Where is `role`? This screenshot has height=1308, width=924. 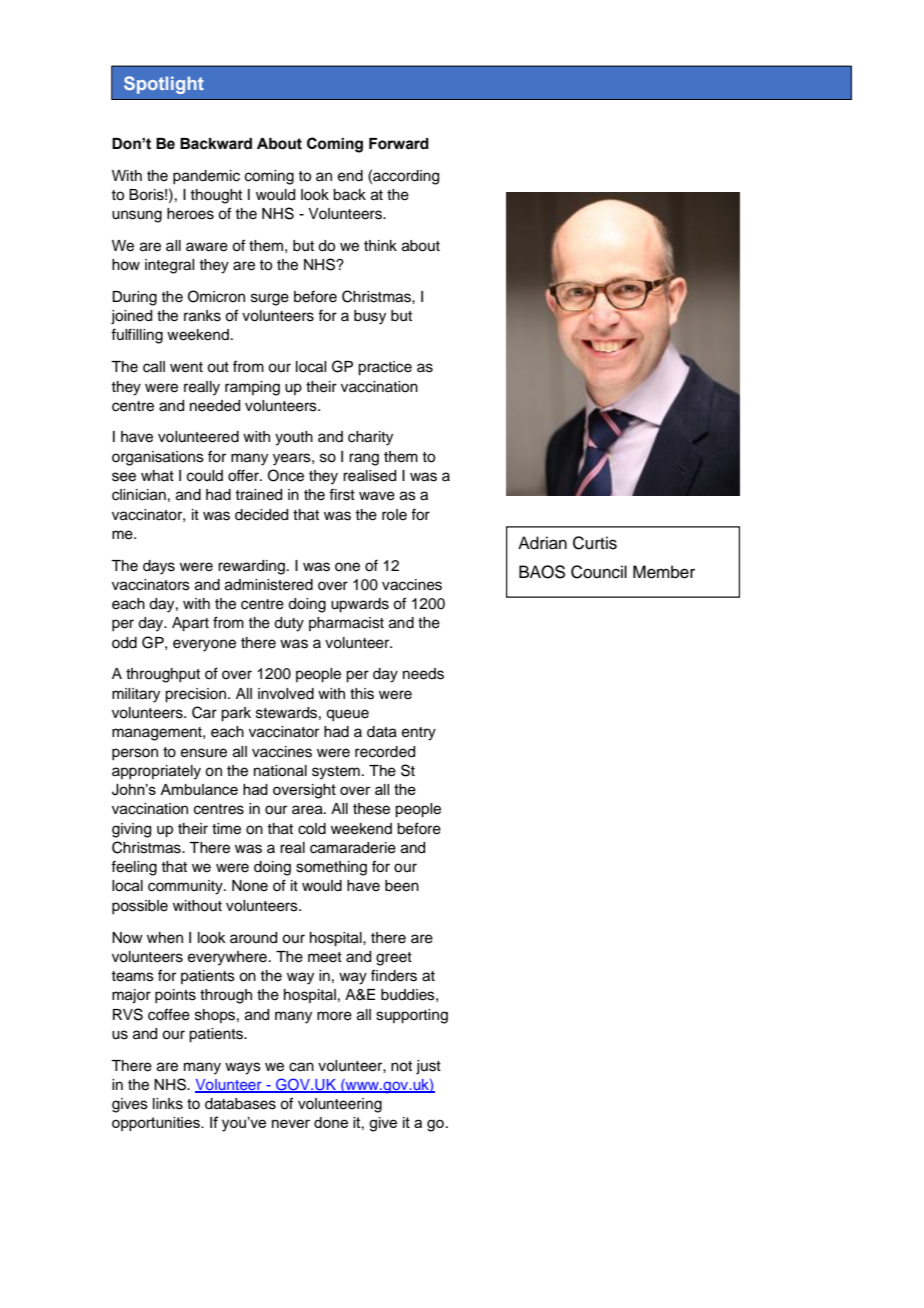 role is located at coordinates (394, 515).
